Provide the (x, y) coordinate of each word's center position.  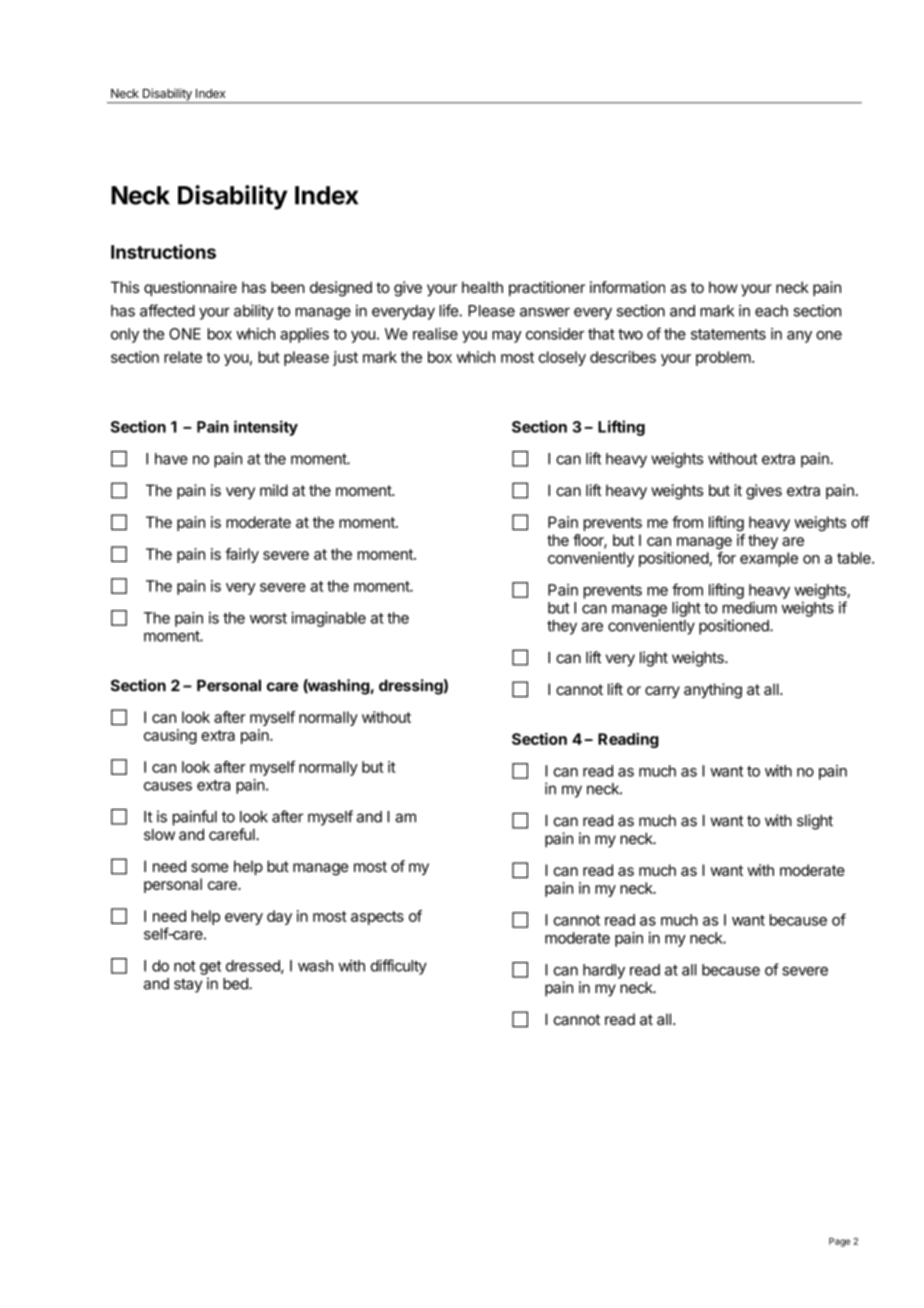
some (209, 867)
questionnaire (190, 288)
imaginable (328, 619)
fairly (242, 555)
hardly (604, 971)
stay (188, 985)
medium (750, 607)
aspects (377, 918)
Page (839, 1242)
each (771, 311)
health (482, 287)
